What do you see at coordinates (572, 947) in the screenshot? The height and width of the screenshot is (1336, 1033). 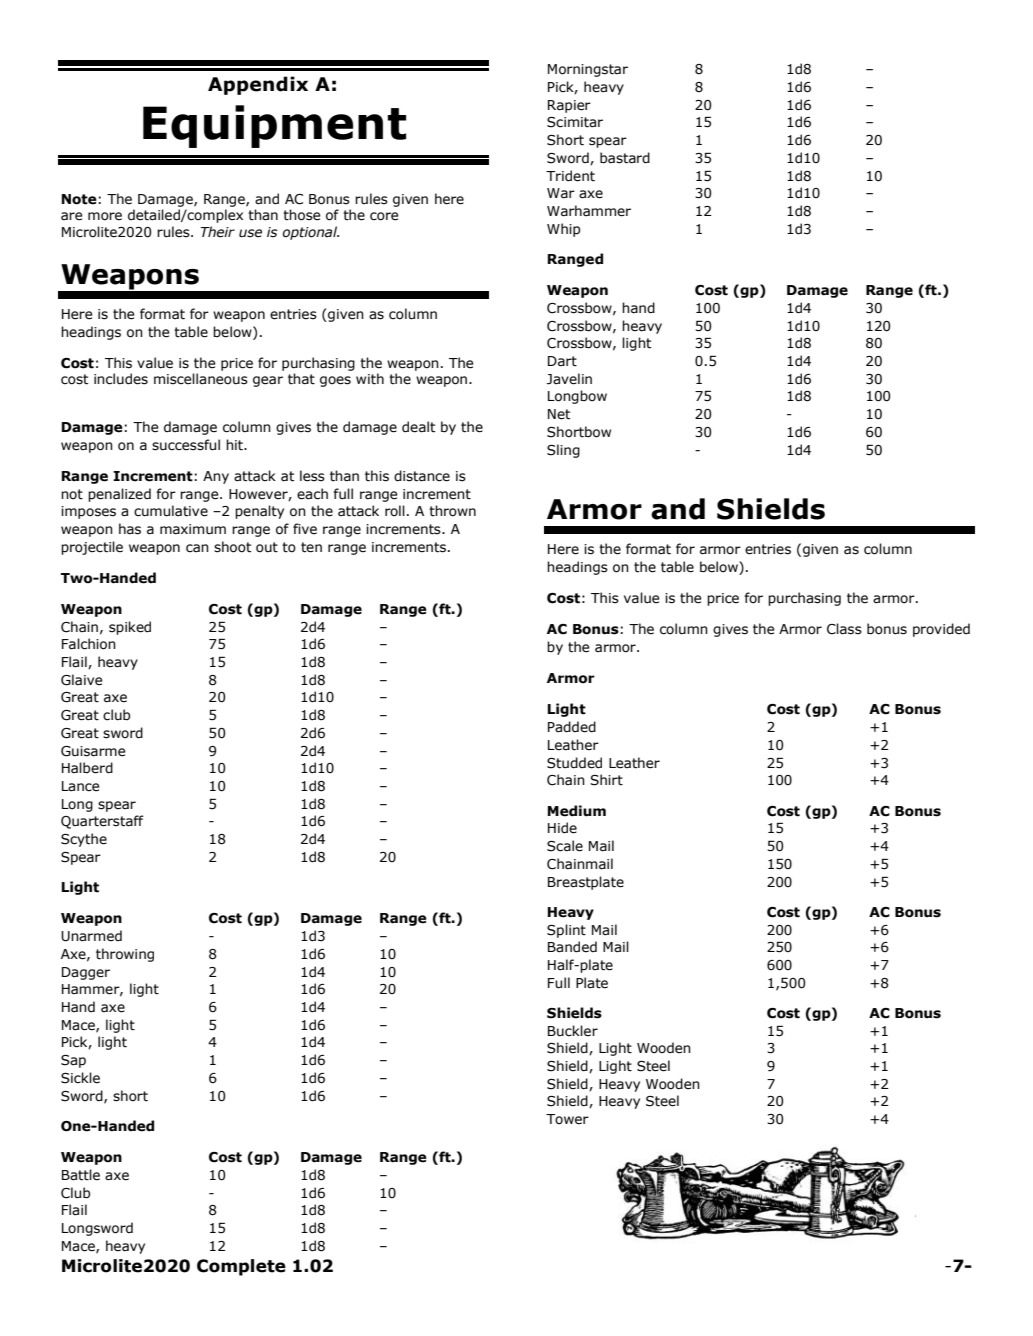 I see `Banded` at bounding box center [572, 947].
